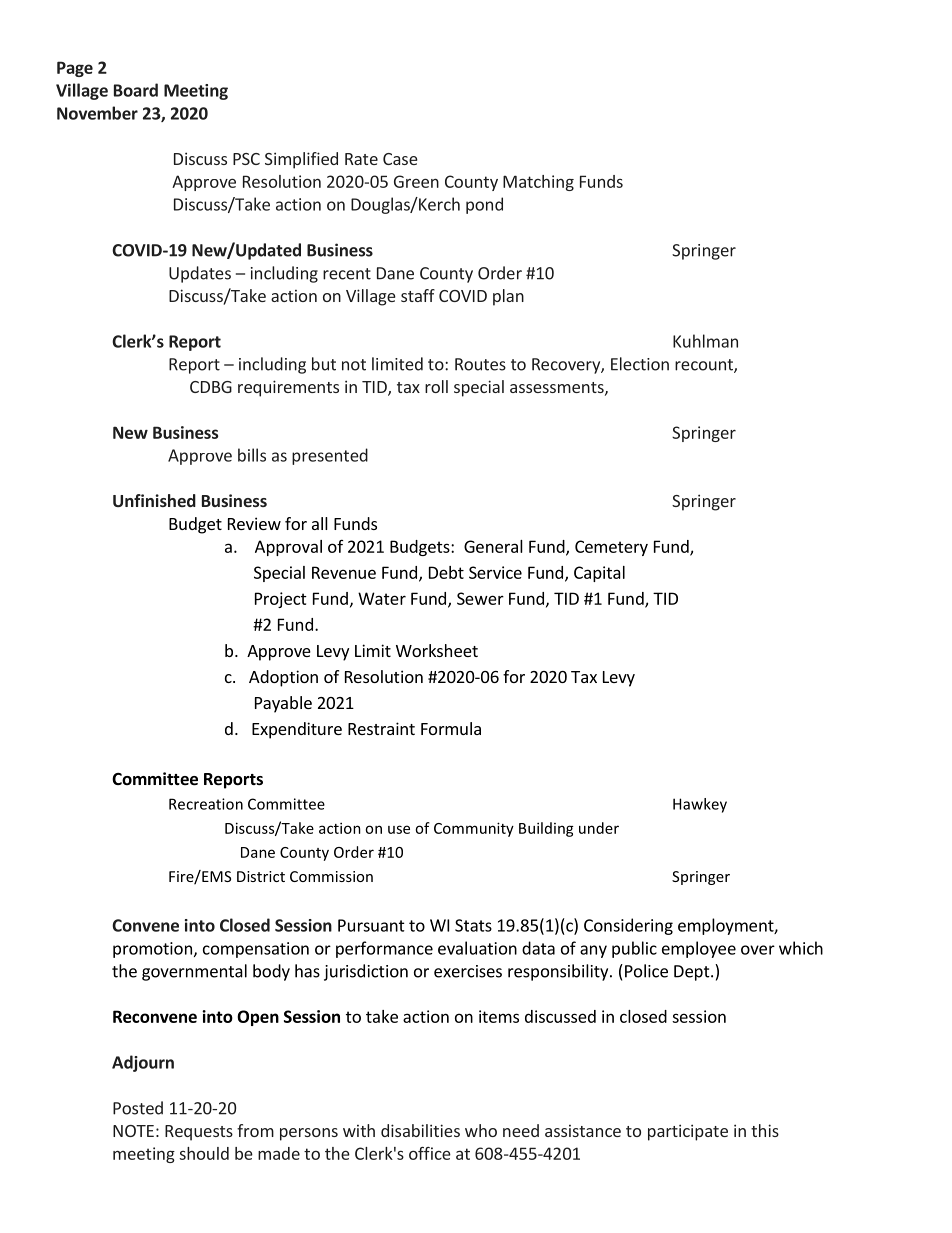  I want to click on Matching, so click(538, 183).
